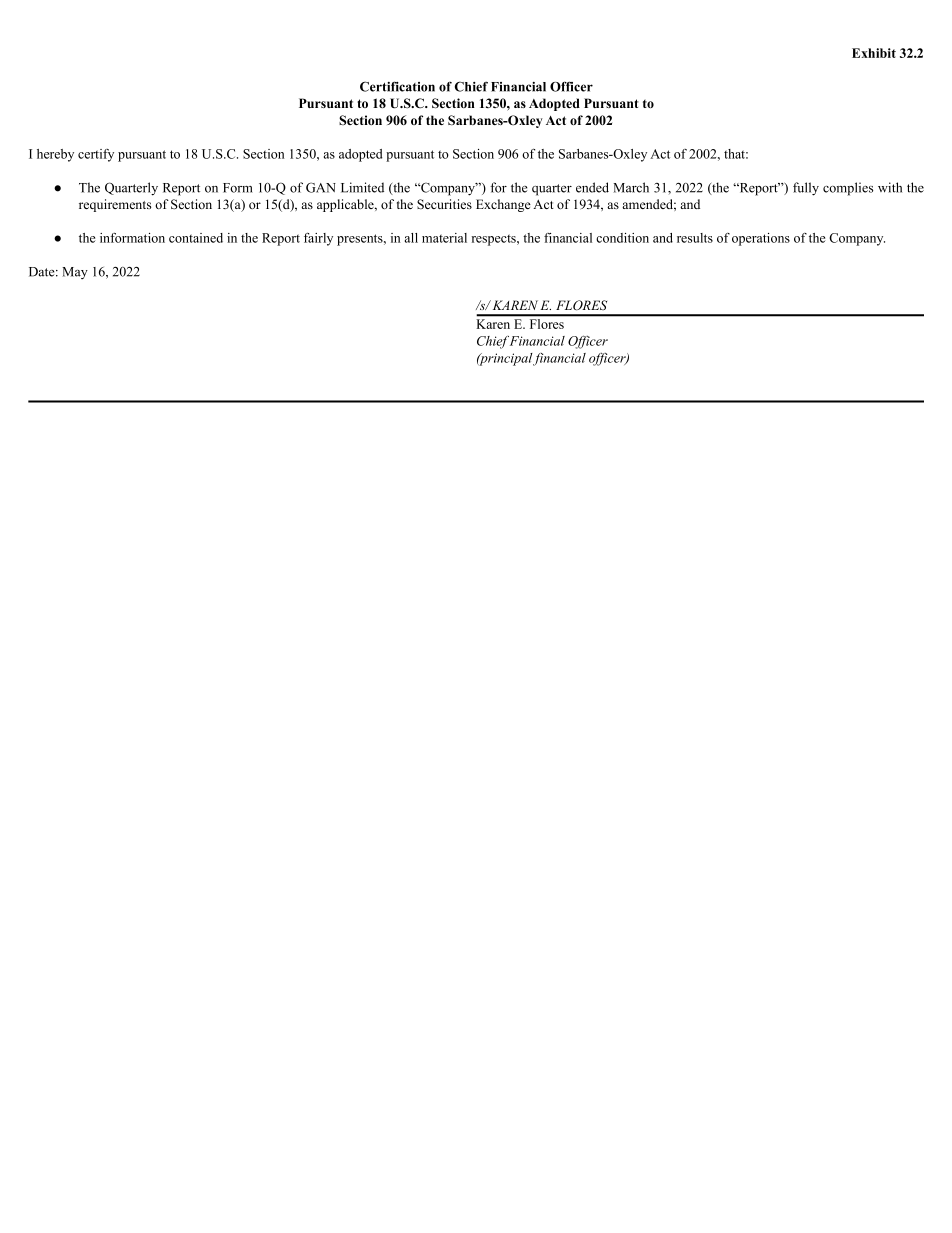 Image resolution: width=952 pixels, height=1233 pixels. I want to click on May, so click(75, 273).
